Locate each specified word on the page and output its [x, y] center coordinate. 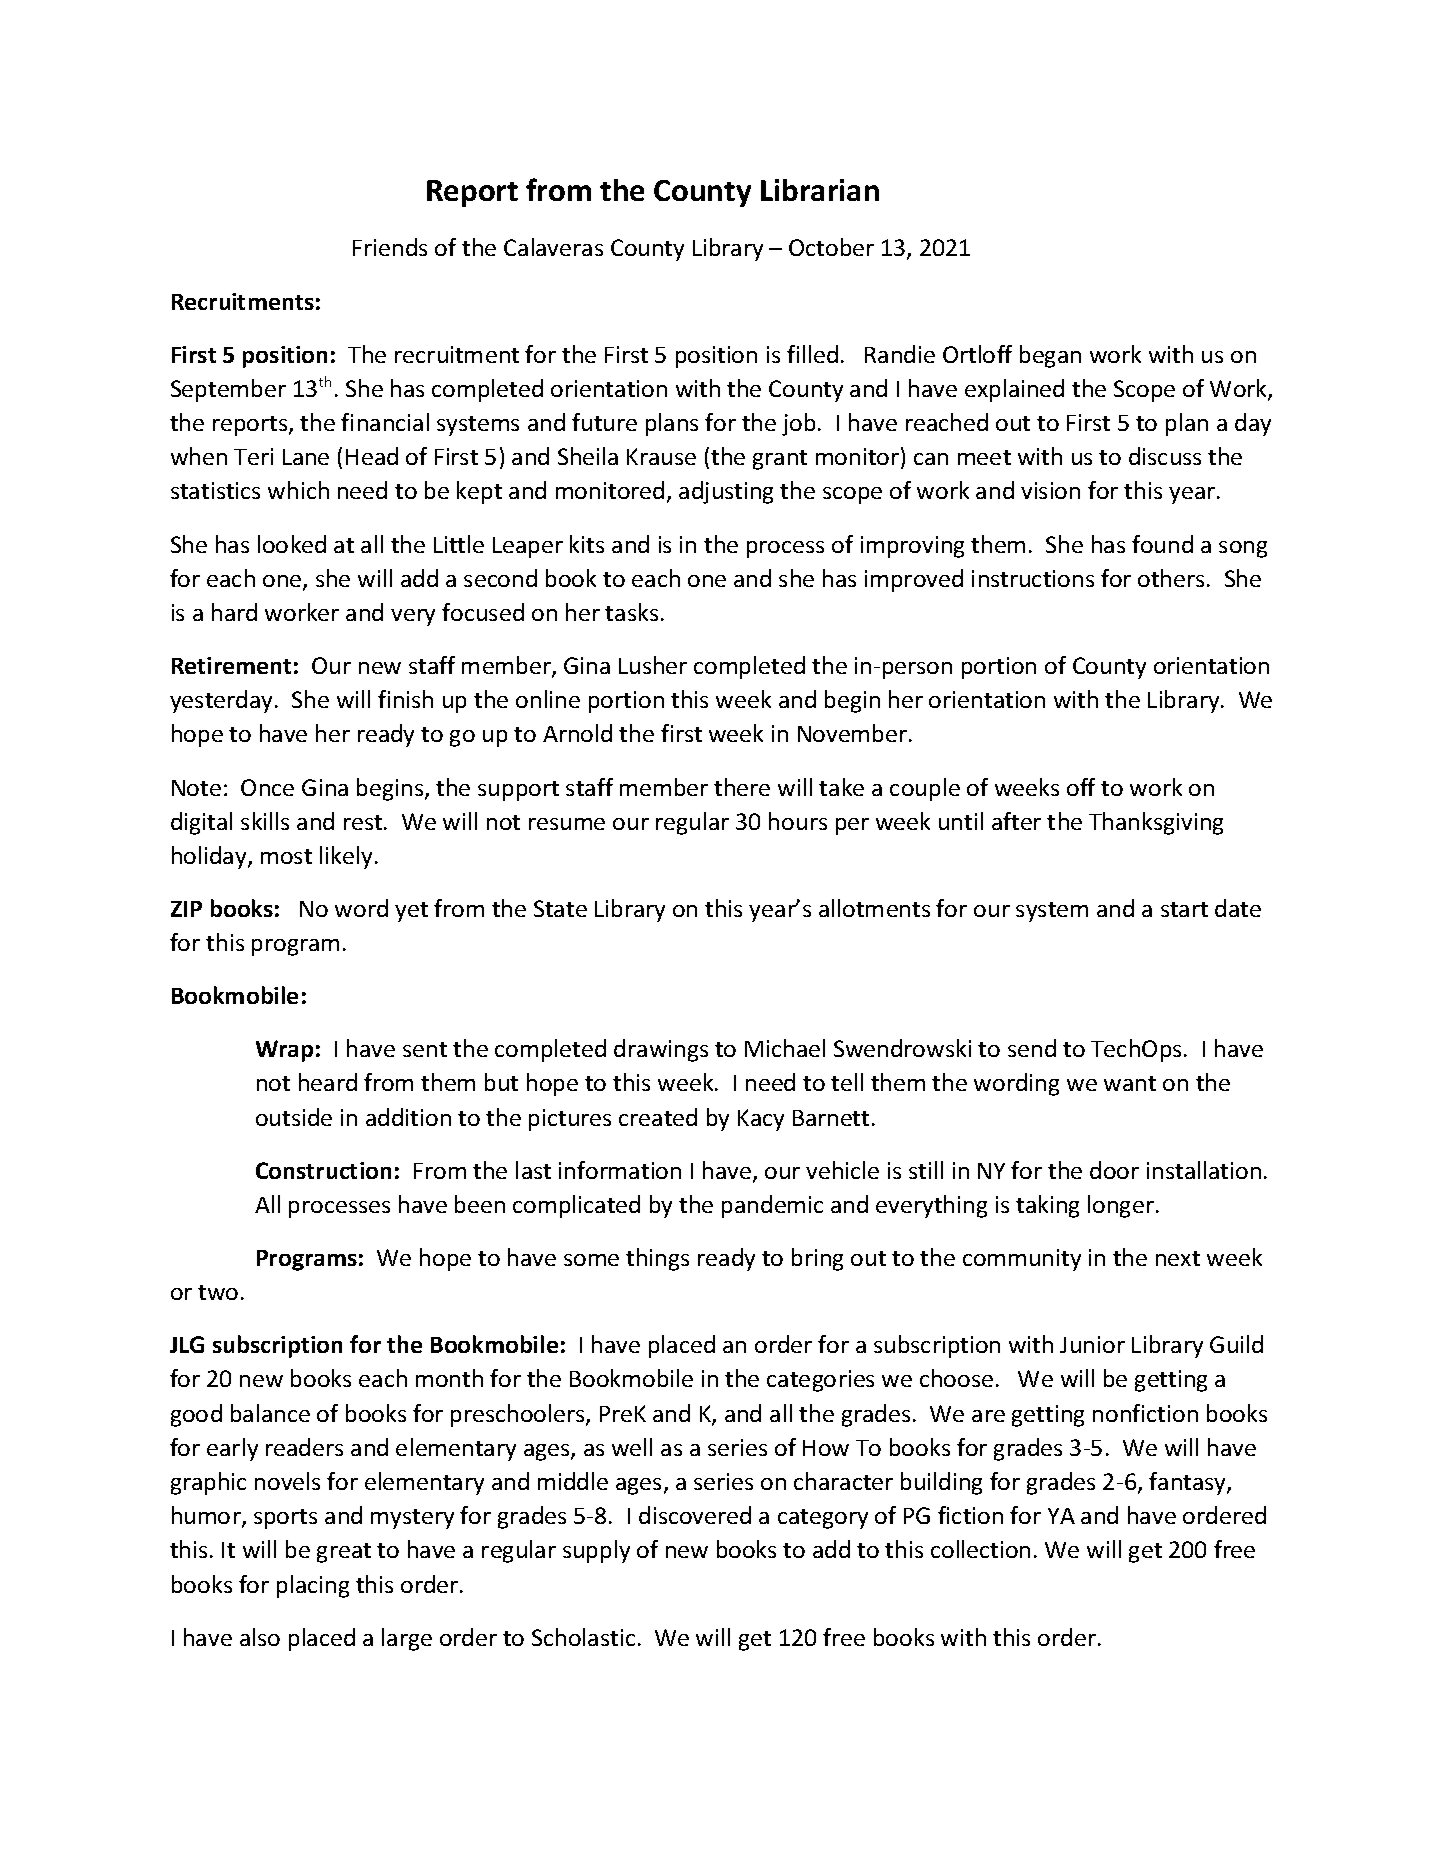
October [831, 247]
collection [980, 1549]
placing [313, 1586]
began [1050, 356]
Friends [390, 247]
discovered [695, 1515]
